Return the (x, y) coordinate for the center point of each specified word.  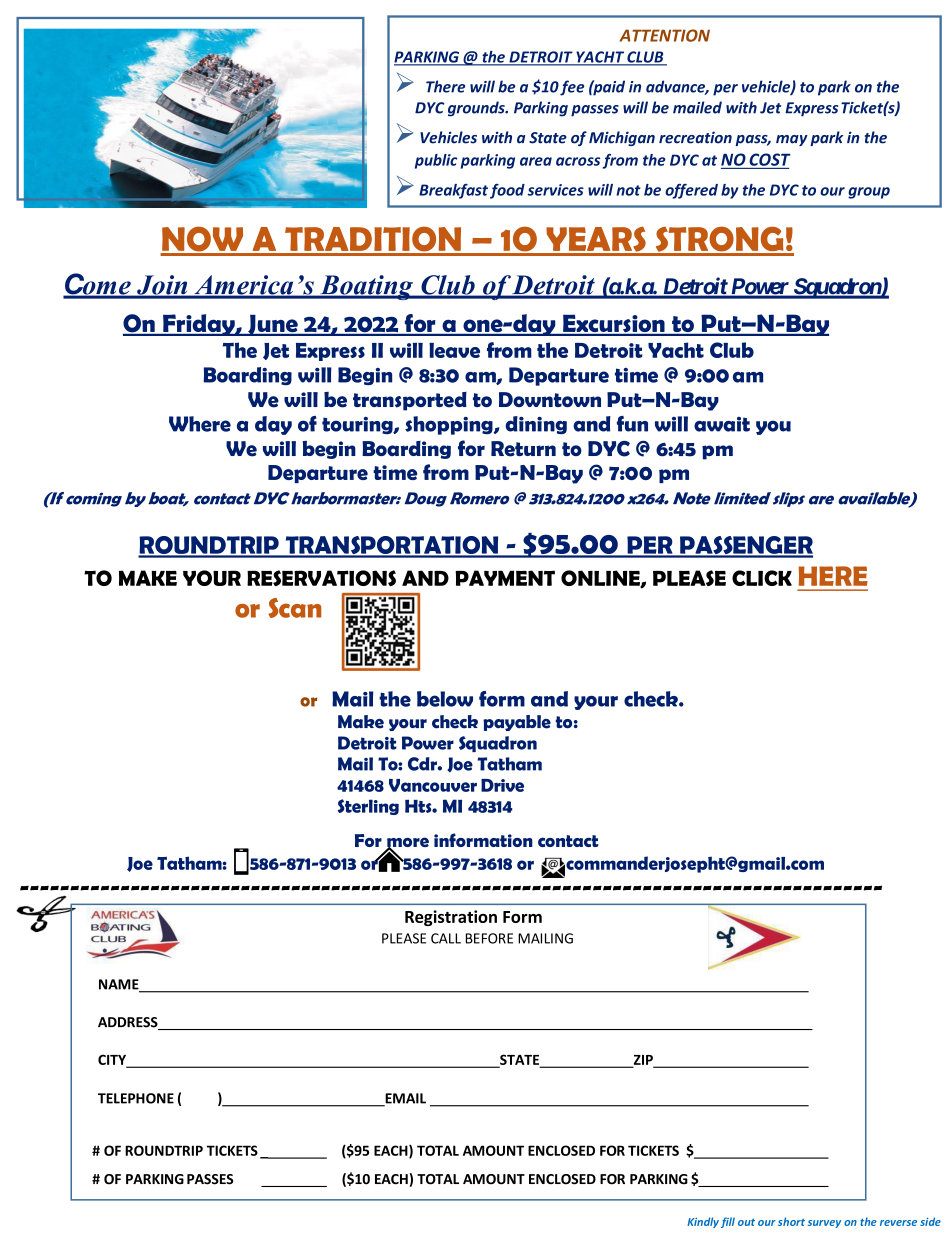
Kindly (703, 1222)
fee (572, 88)
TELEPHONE (136, 1098)
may (792, 140)
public (436, 161)
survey (824, 1224)
